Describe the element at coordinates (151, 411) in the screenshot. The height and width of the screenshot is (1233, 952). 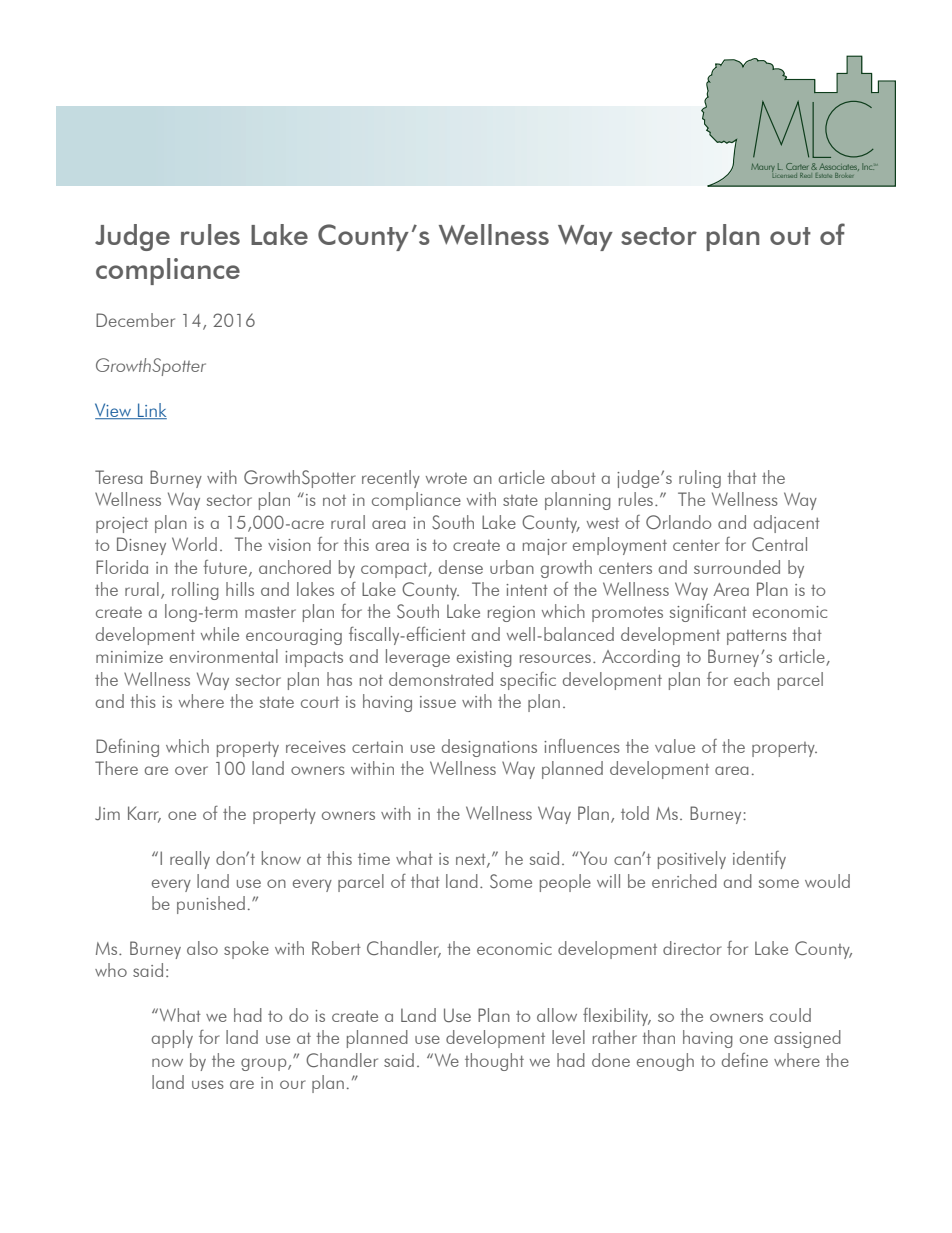
I see `Link` at that location.
